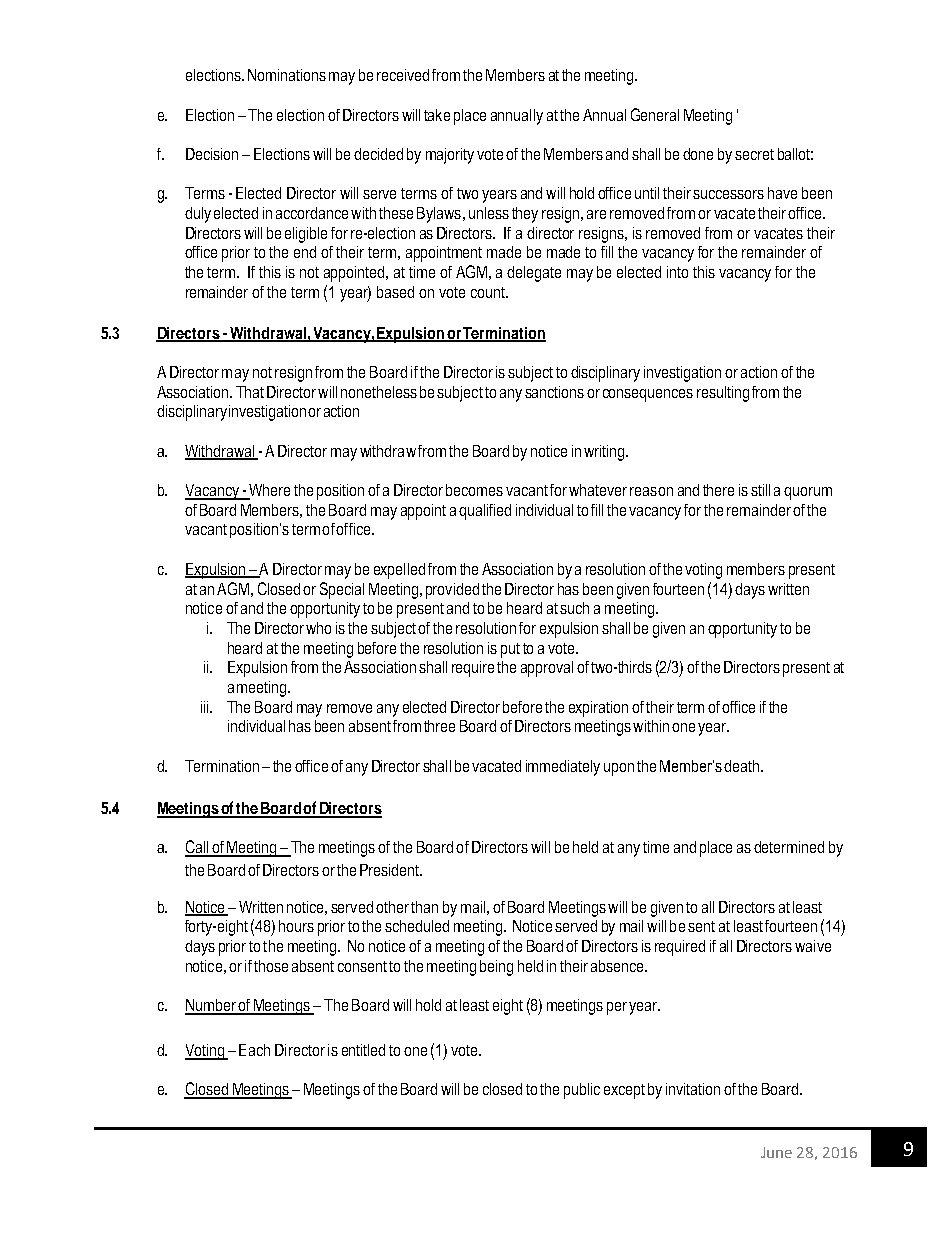 The height and width of the screenshot is (1233, 952). Describe the element at coordinates (741, 766) in the screenshot. I see `death` at that location.
